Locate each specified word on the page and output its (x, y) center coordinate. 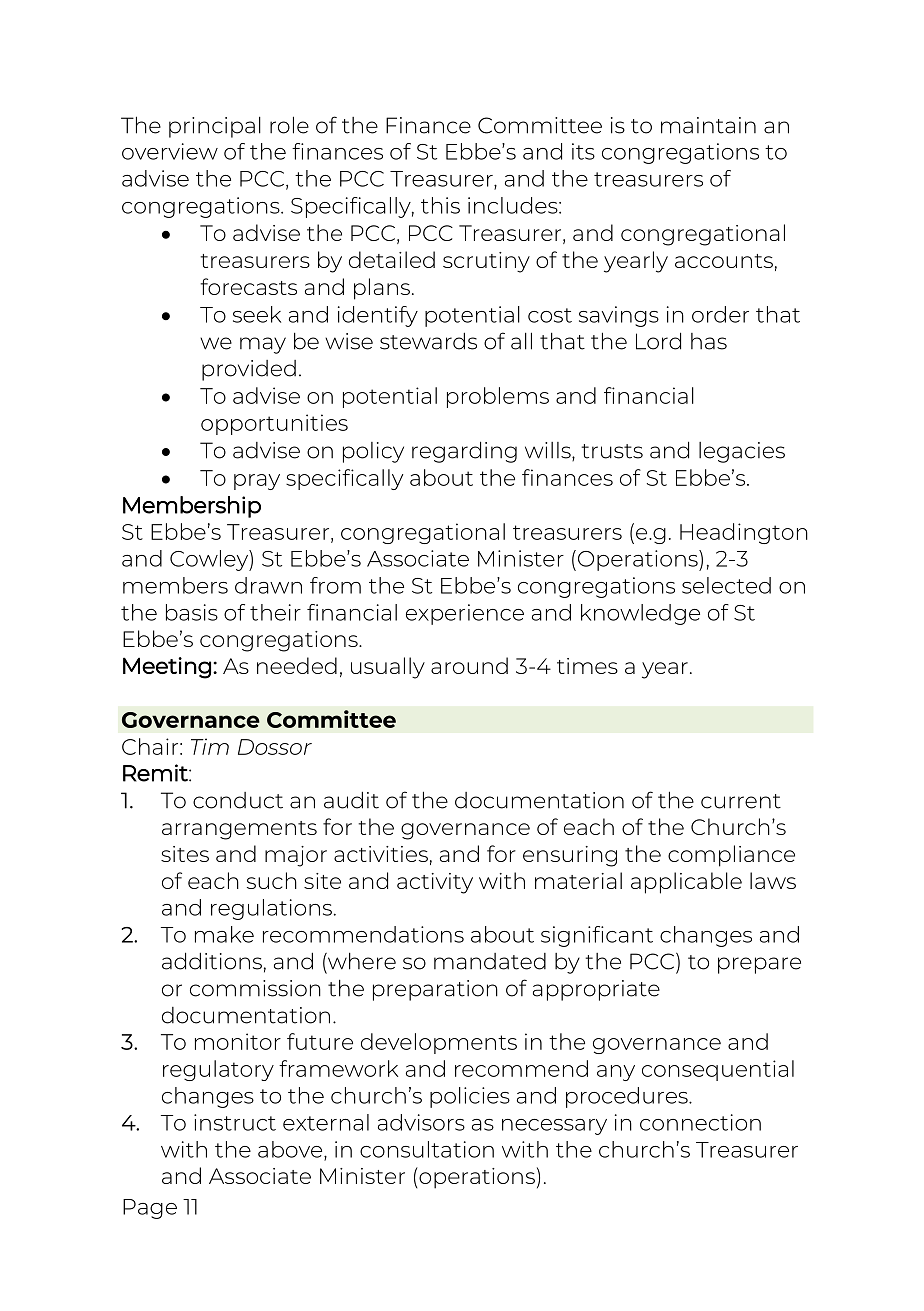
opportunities (274, 424)
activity (435, 883)
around (469, 665)
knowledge (640, 614)
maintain (708, 125)
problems (498, 397)
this (440, 205)
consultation (427, 1149)
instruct (235, 1122)
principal (215, 127)
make (224, 934)
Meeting (167, 668)
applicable (686, 883)
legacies (742, 452)
